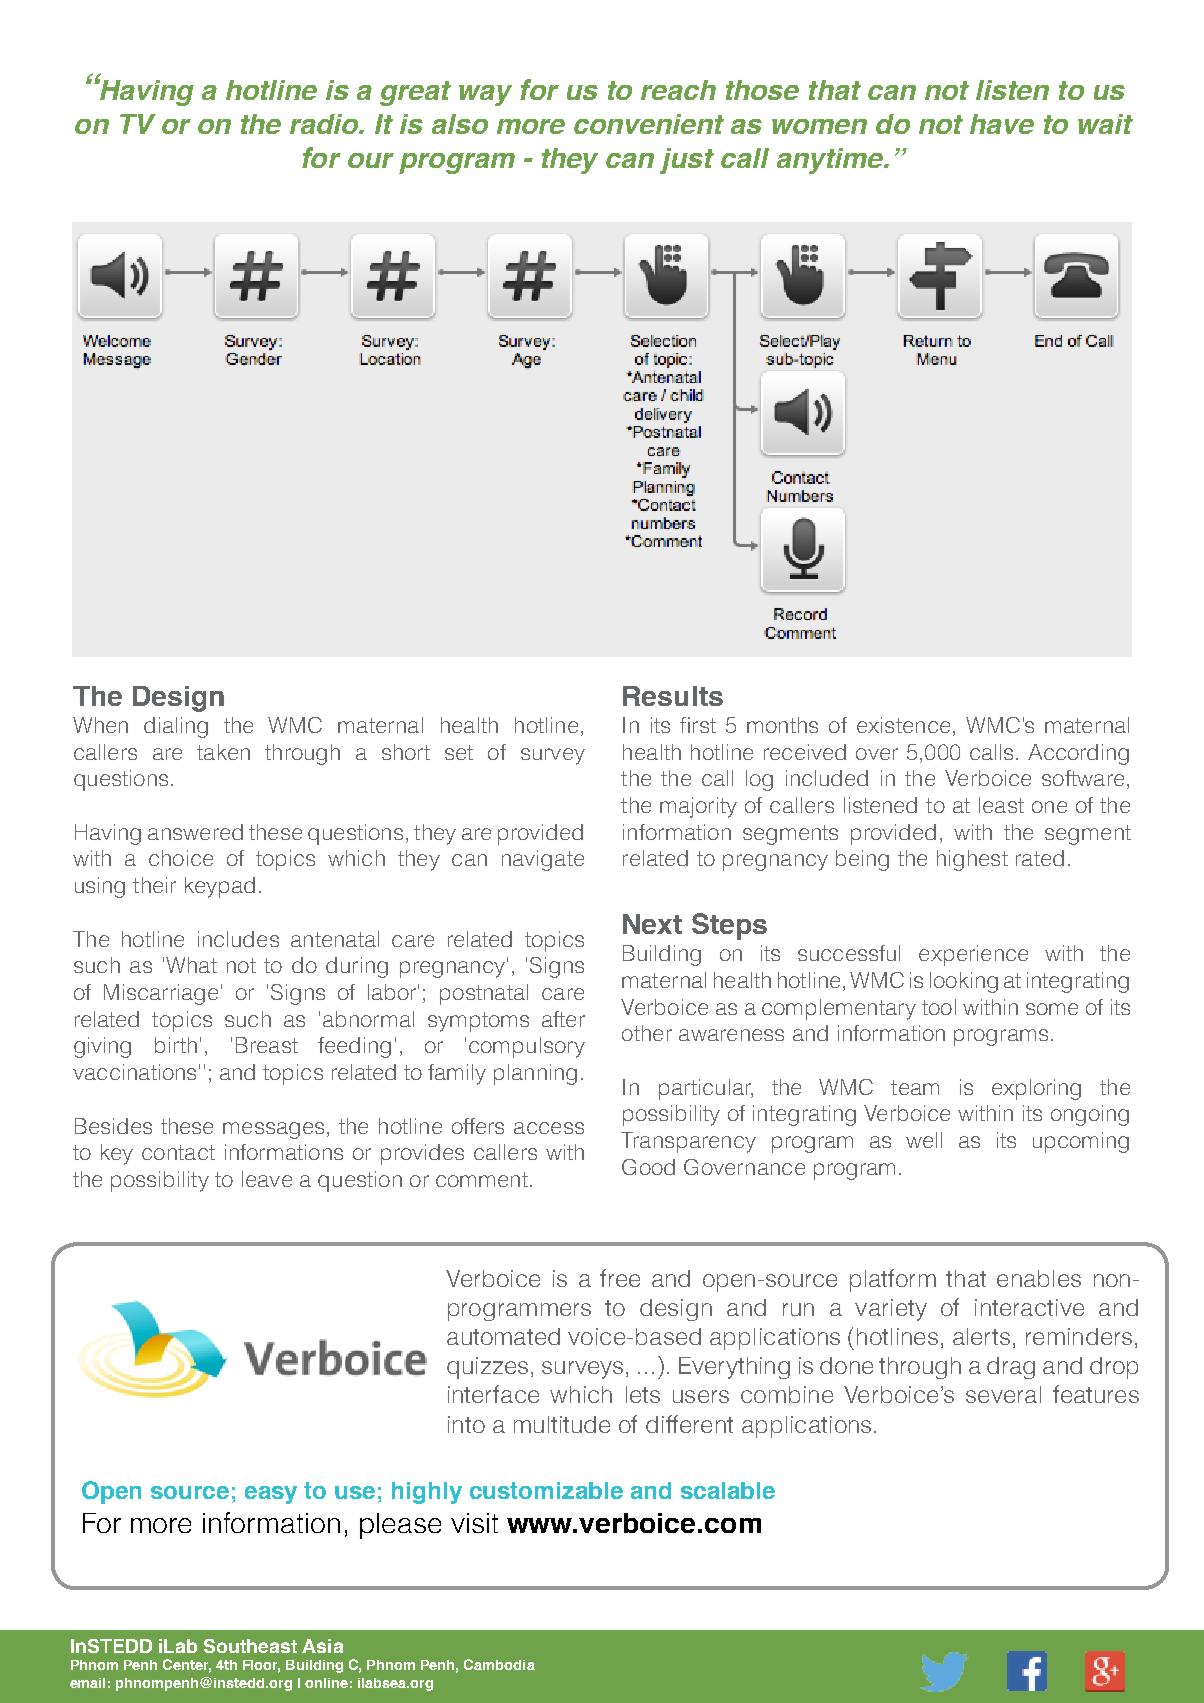 This screenshot has height=1703, width=1204. I want to click on well, so click(924, 1140).
